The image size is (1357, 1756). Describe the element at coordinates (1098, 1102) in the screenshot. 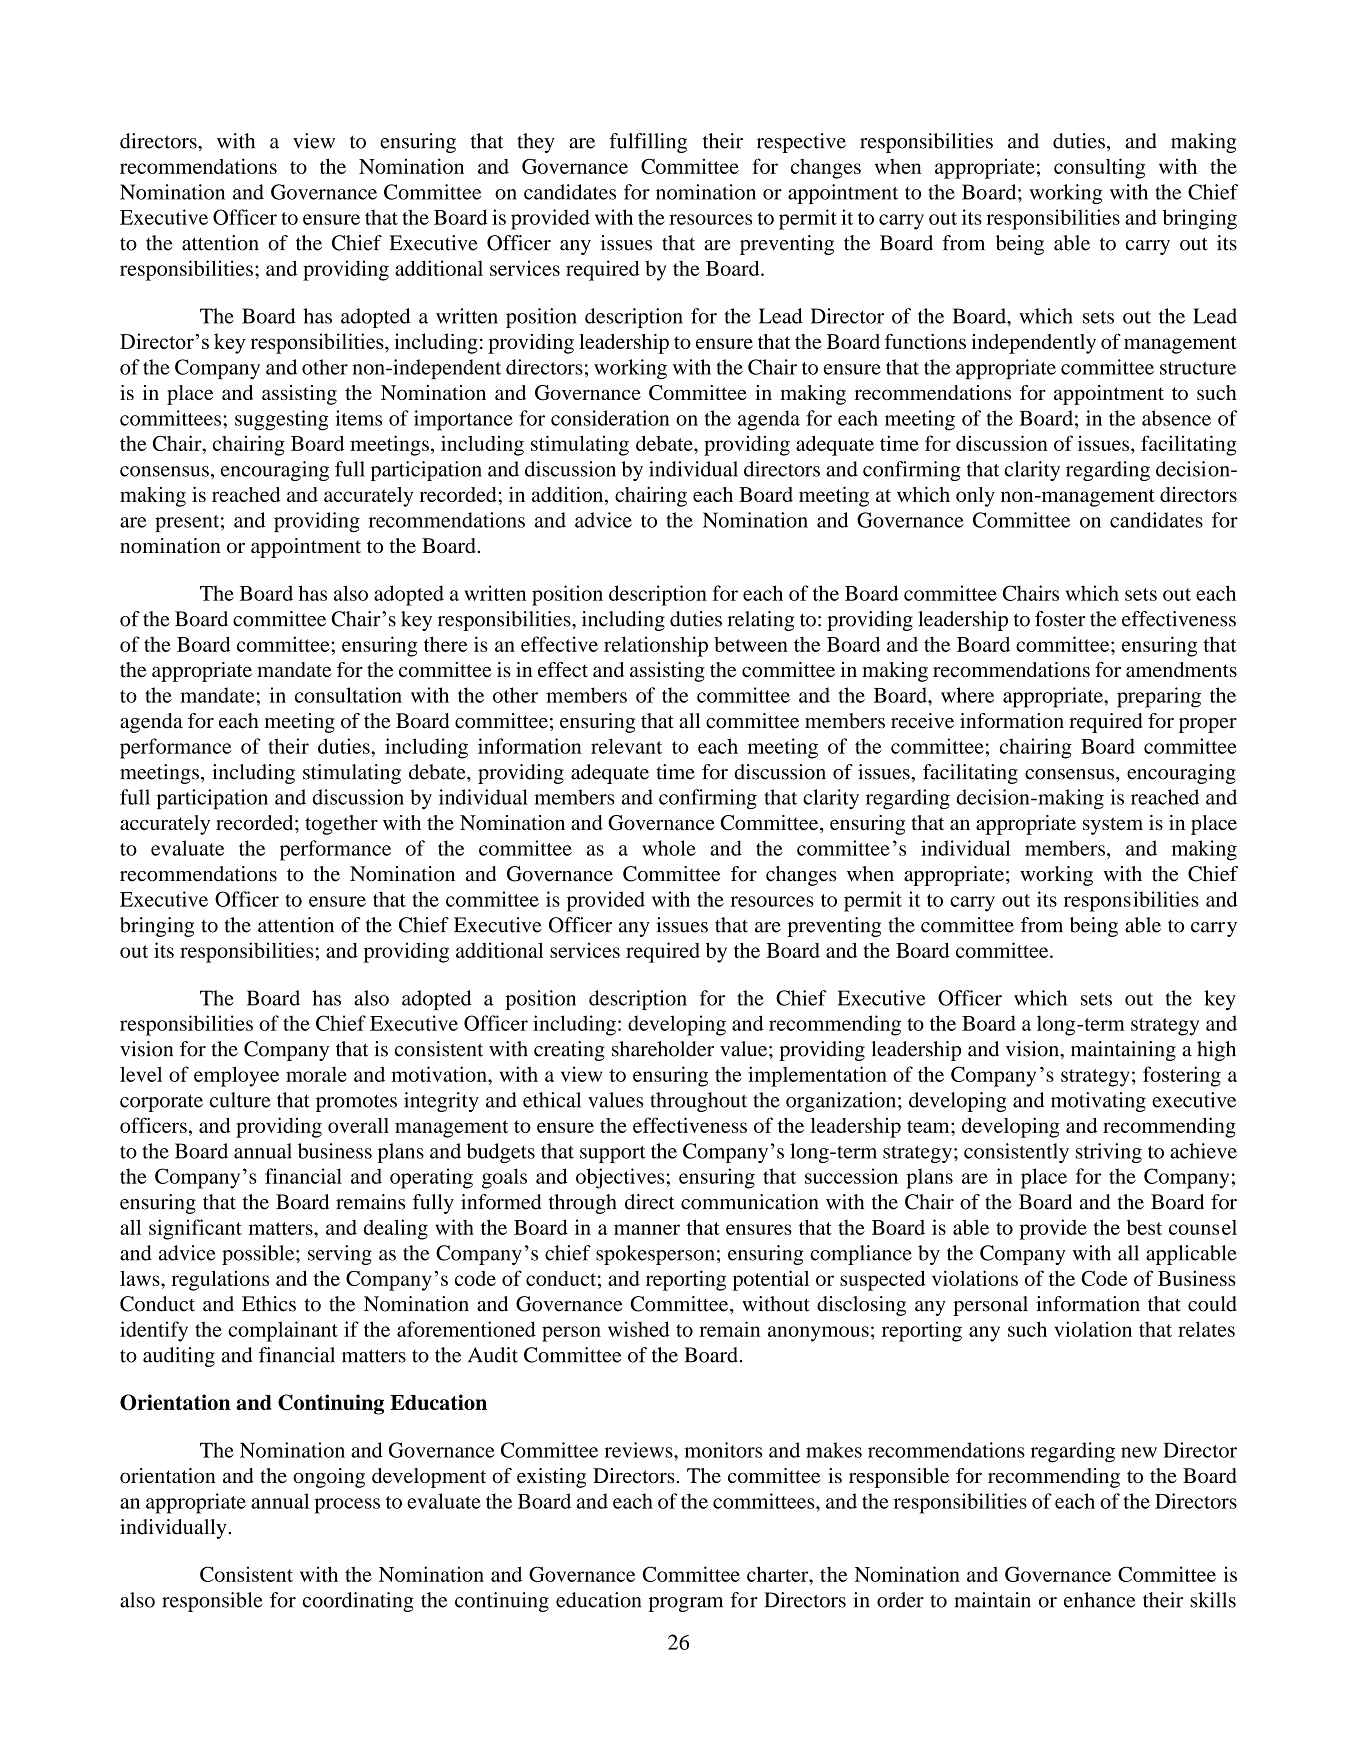

I see `motivating` at that location.
